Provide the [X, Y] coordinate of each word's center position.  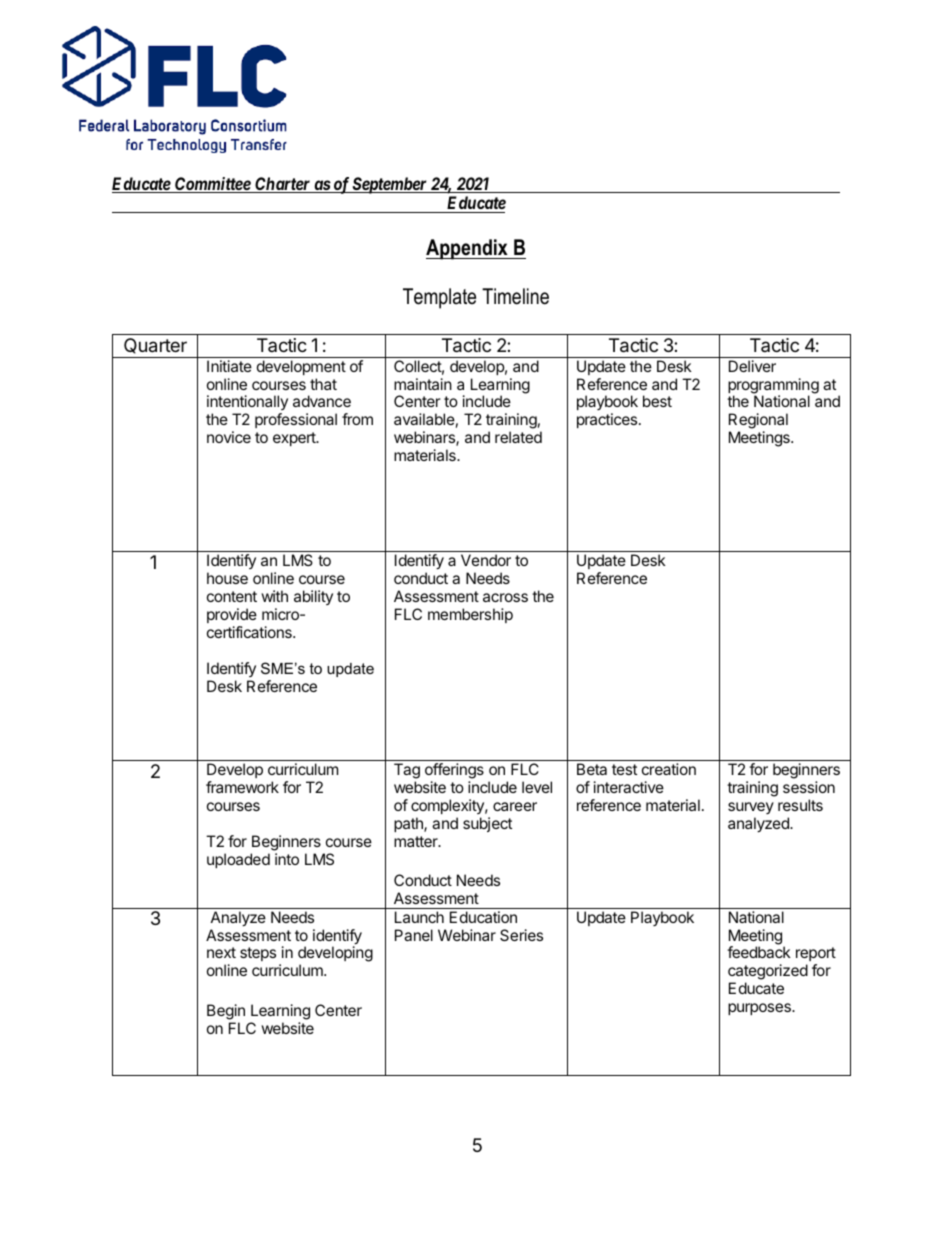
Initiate [229, 366]
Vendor [486, 560]
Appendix [468, 249]
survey [751, 808]
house [227, 578]
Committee [212, 185]
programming [773, 387]
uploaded [238, 860]
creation [669, 769]
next [221, 952]
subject [487, 824]
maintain [423, 384]
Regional [758, 422]
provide [232, 615]
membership [470, 615]
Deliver [752, 366]
